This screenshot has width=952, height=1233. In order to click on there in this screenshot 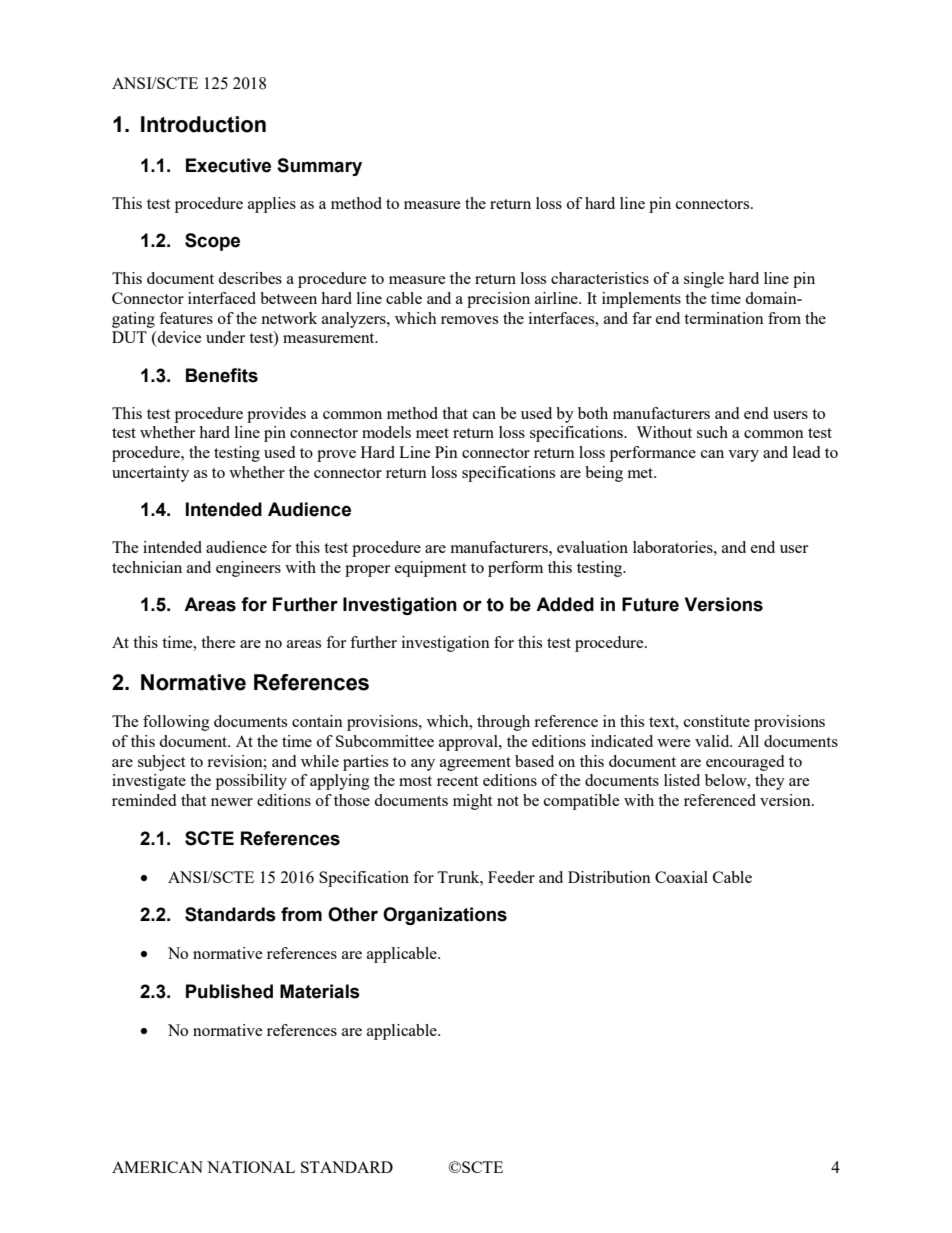, I will do `click(218, 642)`.
